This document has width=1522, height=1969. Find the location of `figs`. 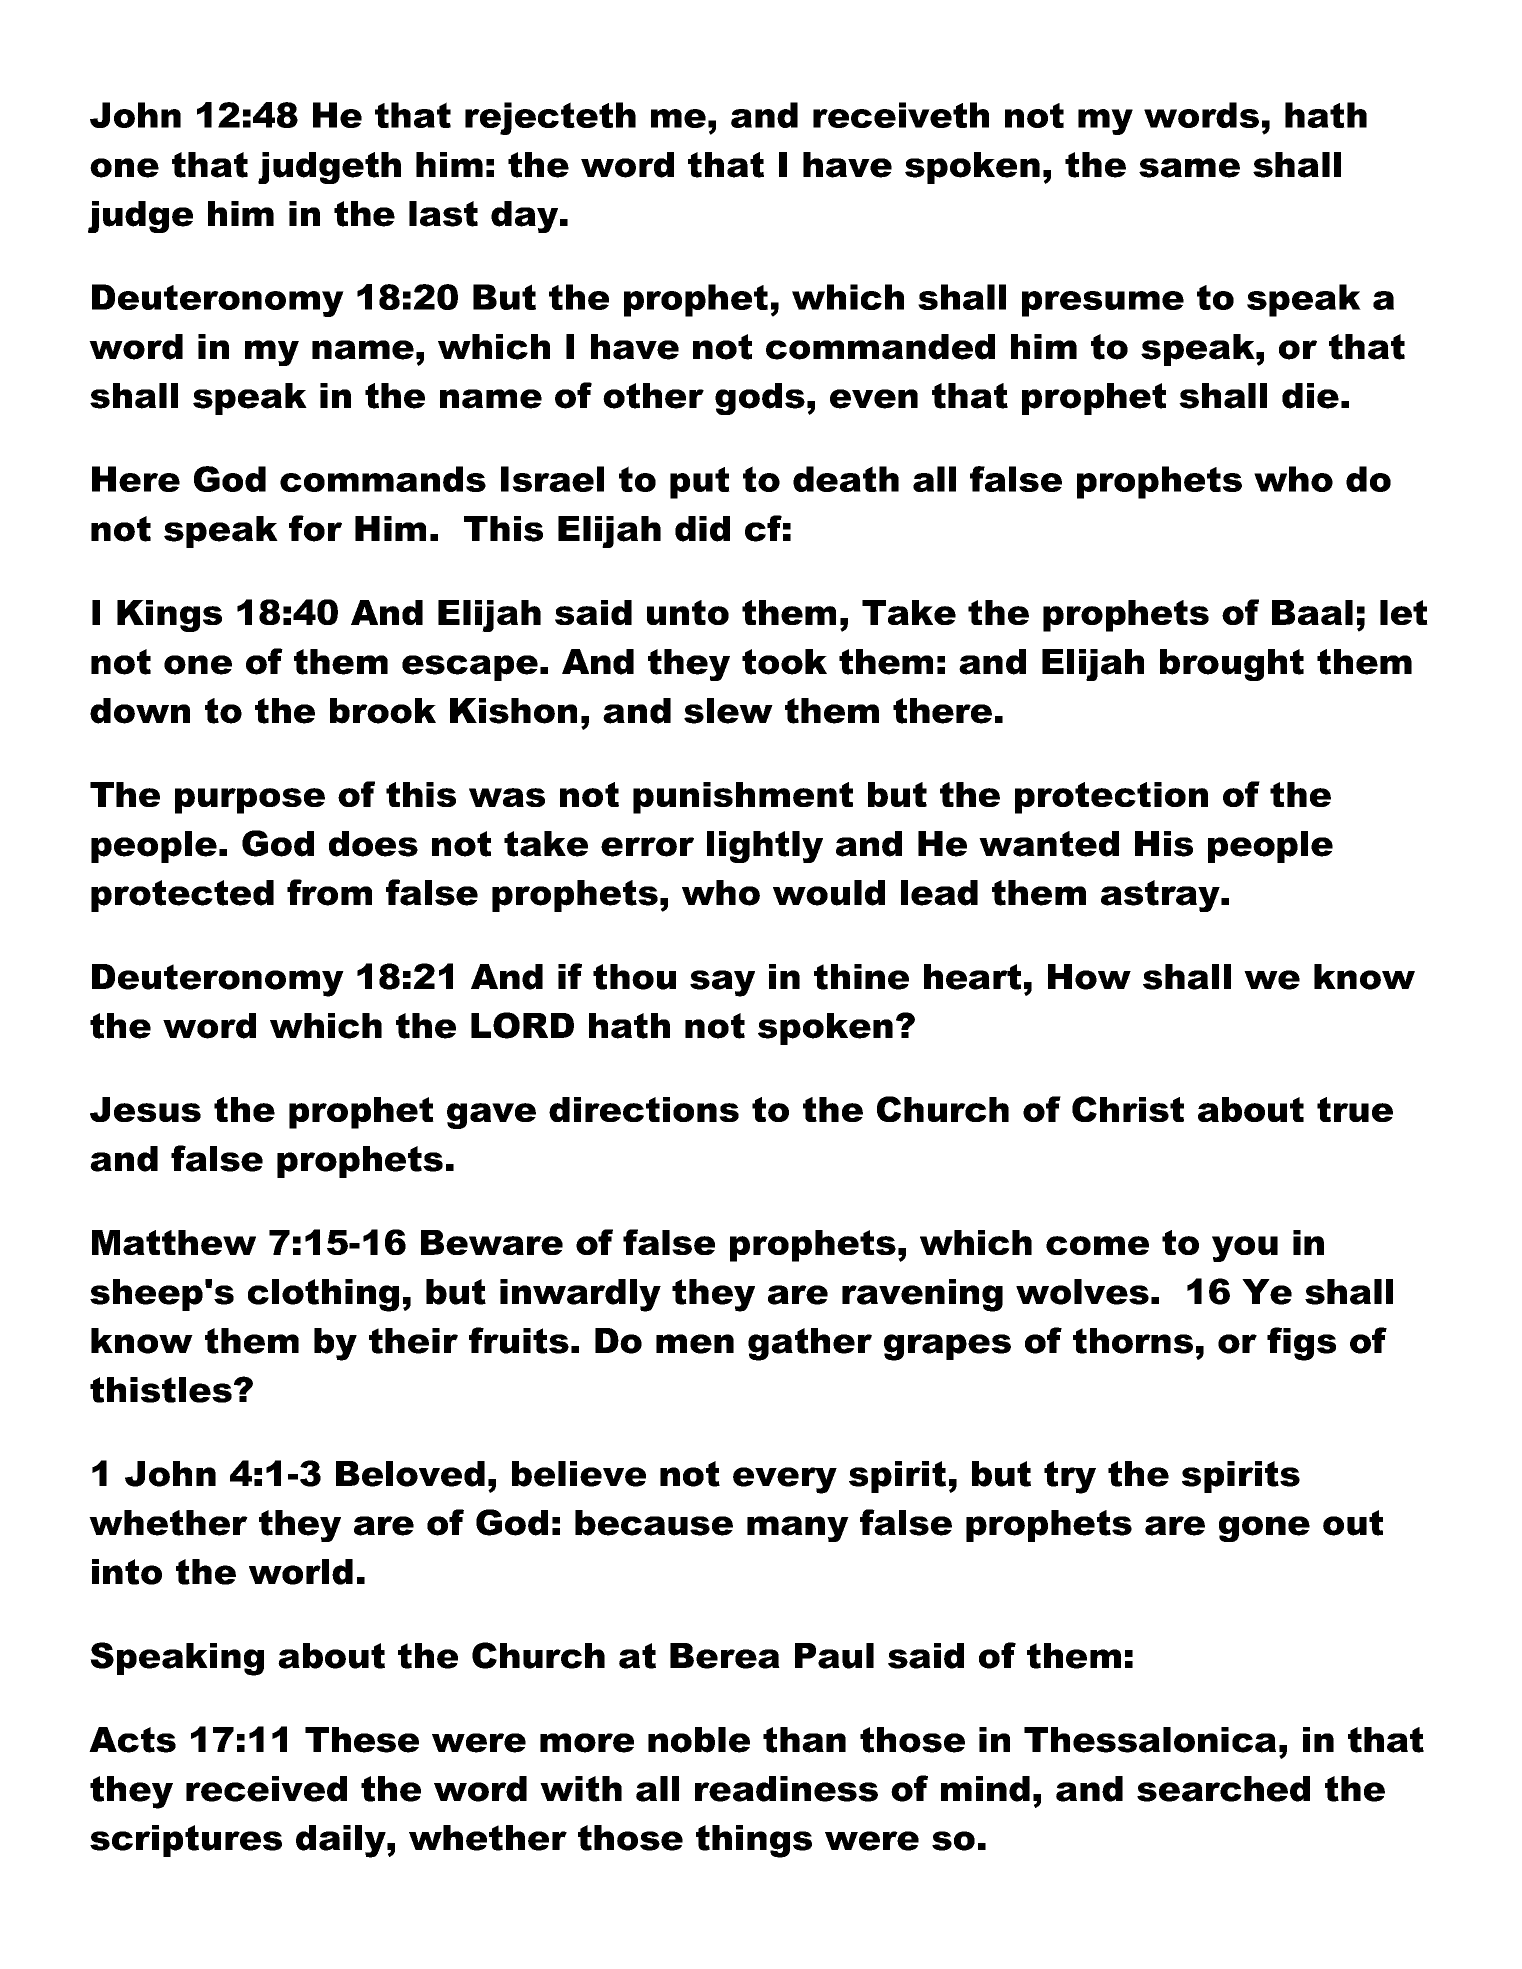

figs is located at coordinates (1301, 1344).
